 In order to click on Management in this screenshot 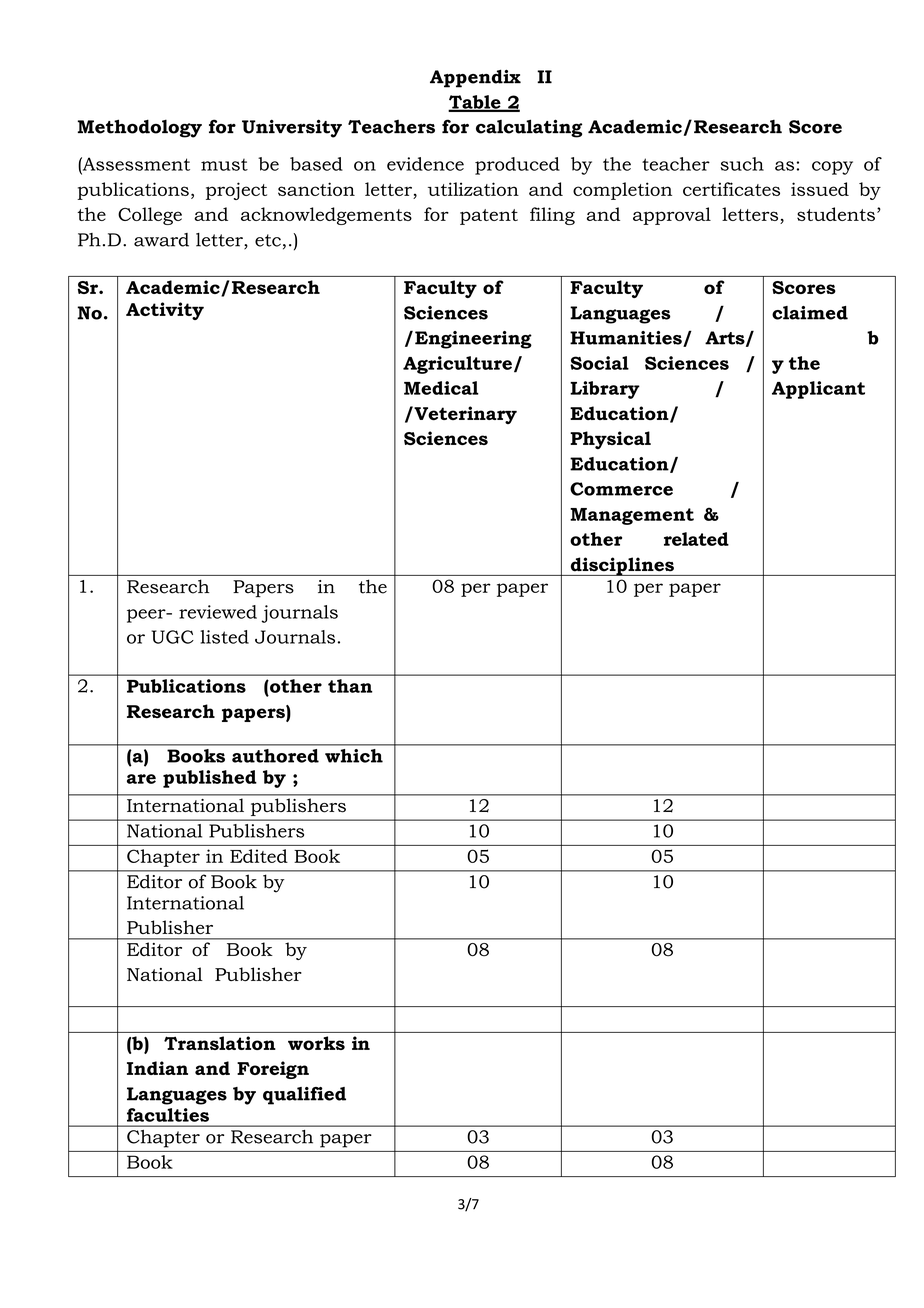, I will do `click(632, 516)`.
